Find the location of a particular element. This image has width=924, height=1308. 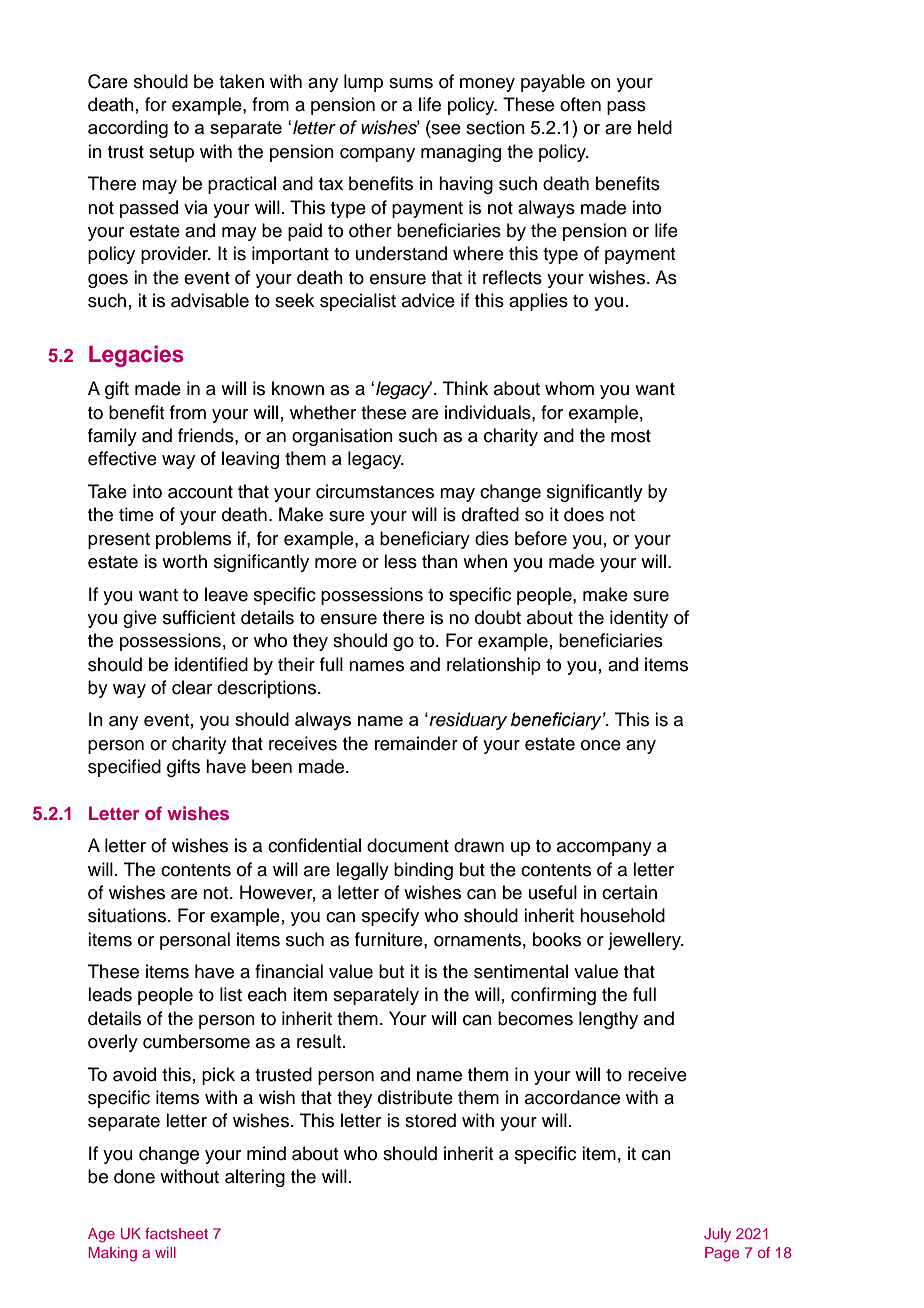

situations is located at coordinates (127, 915).
